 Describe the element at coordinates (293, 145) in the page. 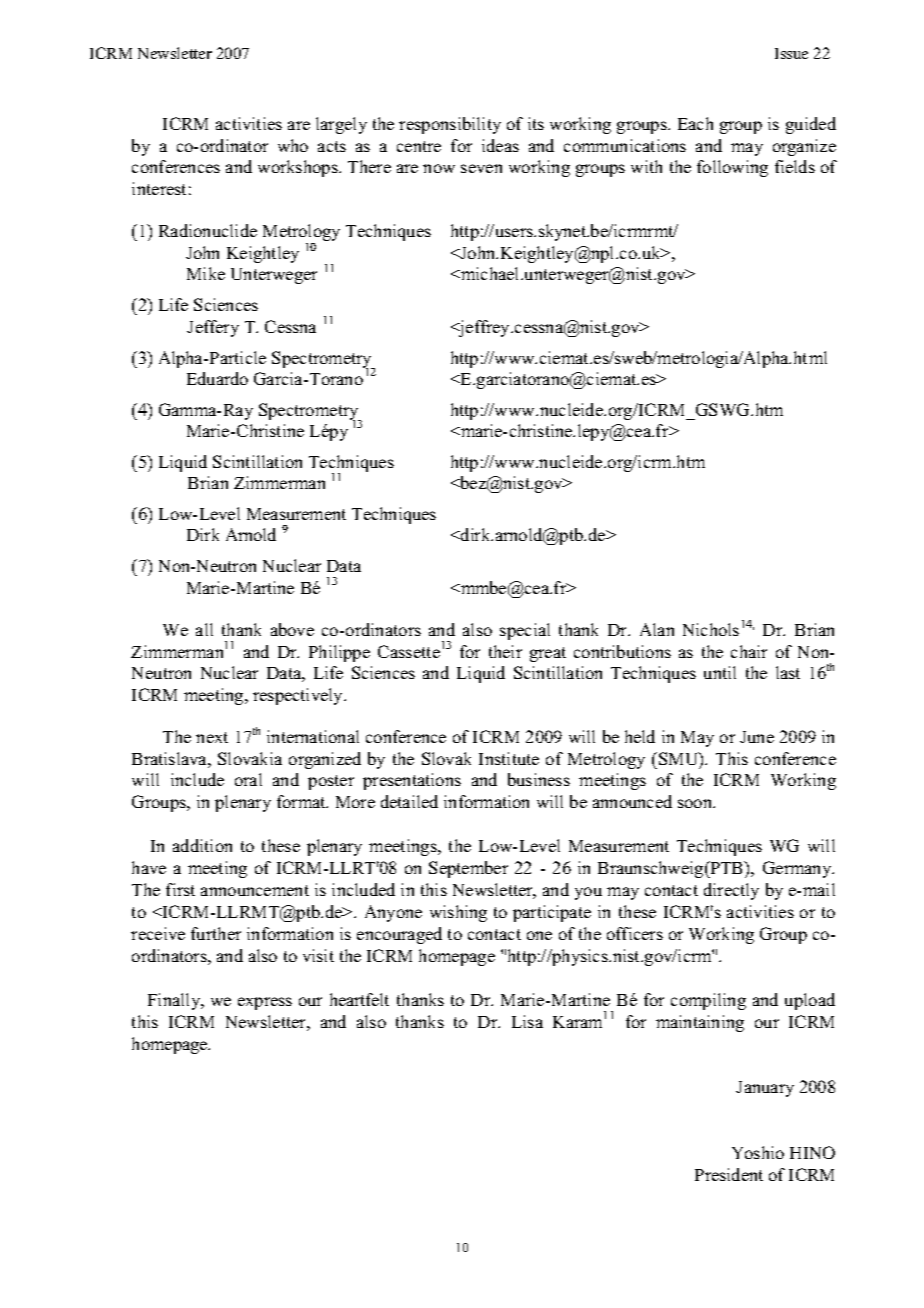

I see `who` at that location.
